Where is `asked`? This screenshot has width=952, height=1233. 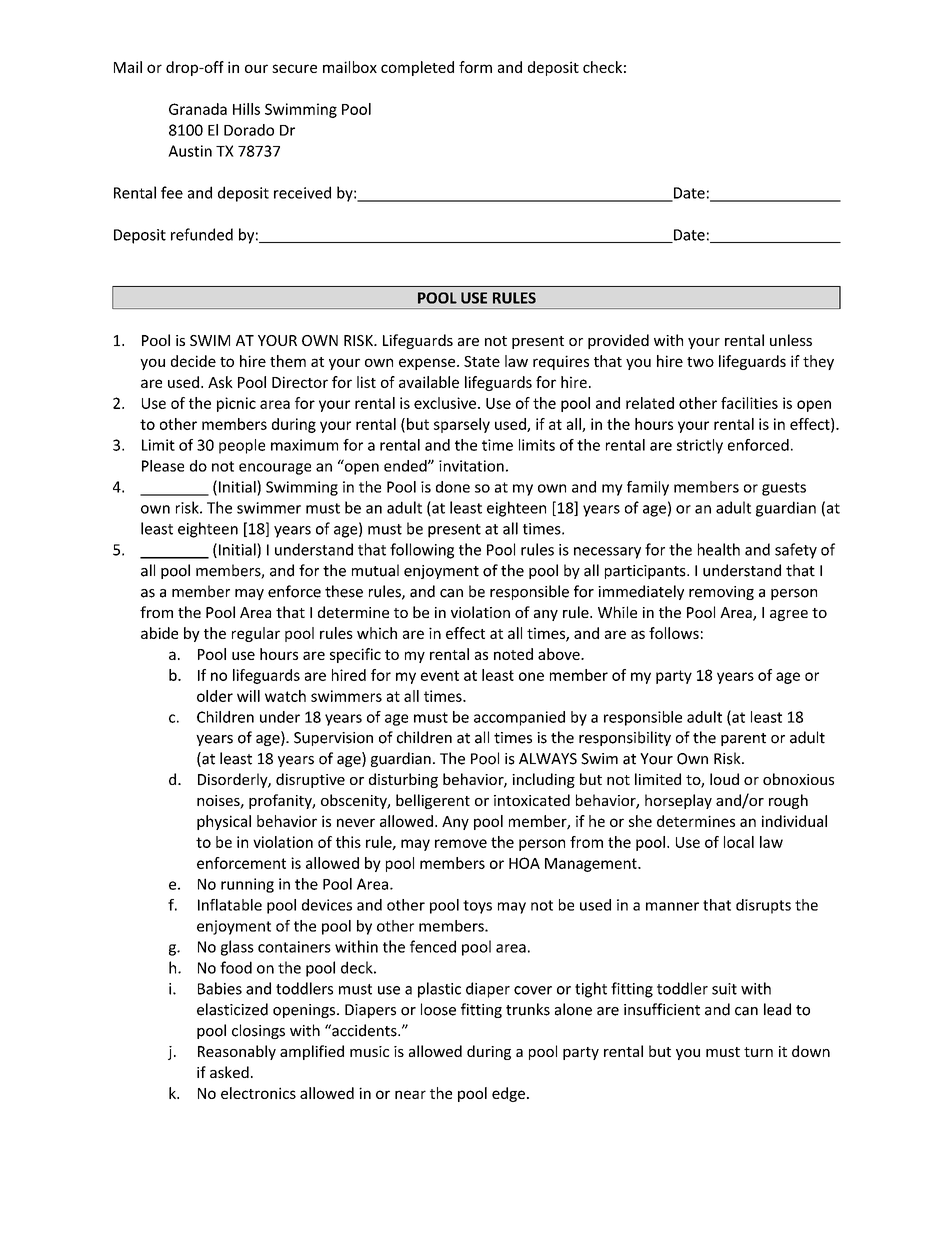 asked is located at coordinates (229, 1072).
